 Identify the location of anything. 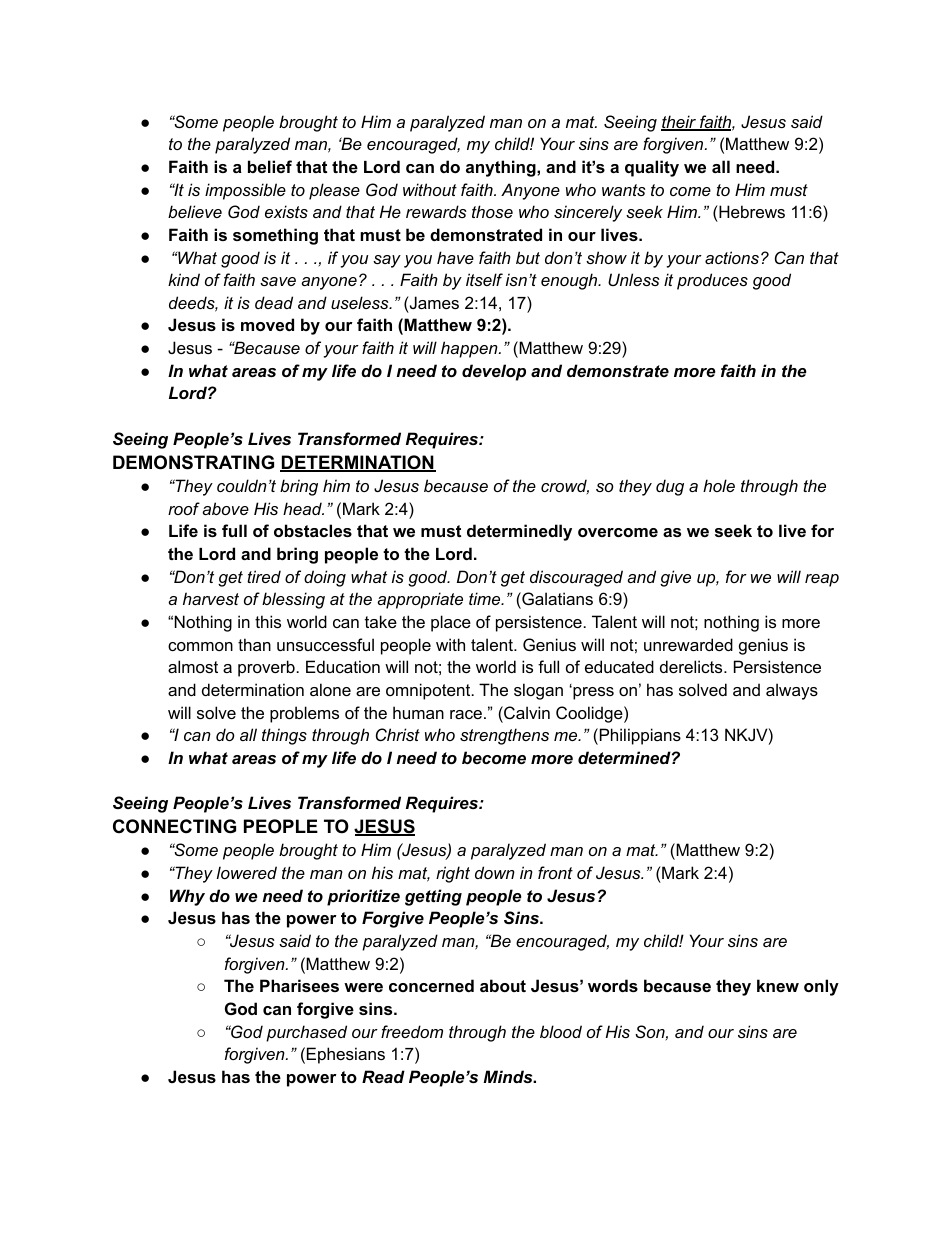
(502, 168).
